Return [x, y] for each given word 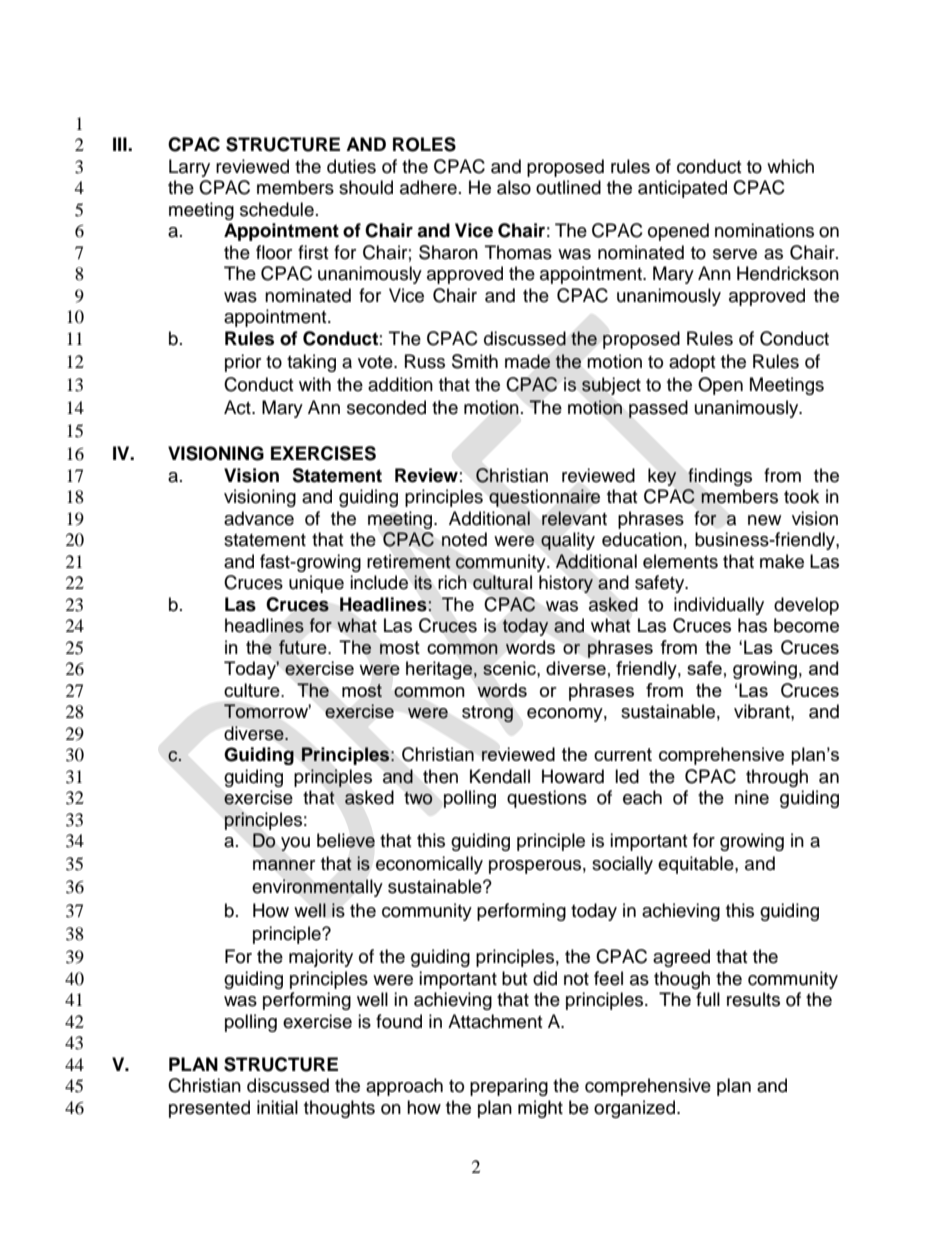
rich [452, 582]
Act [238, 407]
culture [253, 690]
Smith [475, 361]
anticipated [682, 189]
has [752, 625]
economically [429, 865]
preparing [509, 1087]
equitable [697, 865]
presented [209, 1109]
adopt [692, 363]
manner [284, 865]
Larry [189, 168]
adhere [428, 187]
